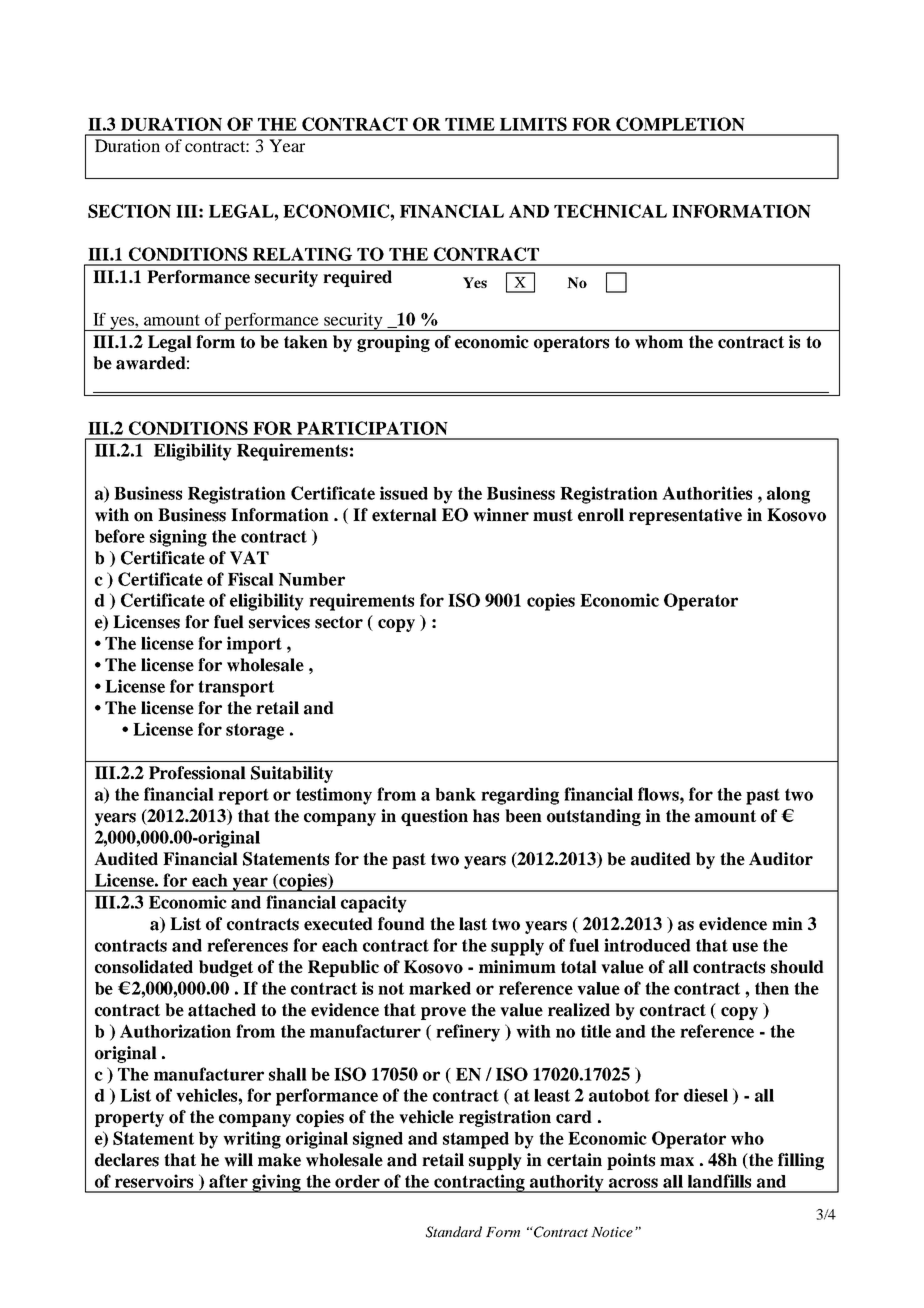 The height and width of the image is (1308, 924). Describe the element at coordinates (129, 211) in the image. I see `SECTION` at that location.
